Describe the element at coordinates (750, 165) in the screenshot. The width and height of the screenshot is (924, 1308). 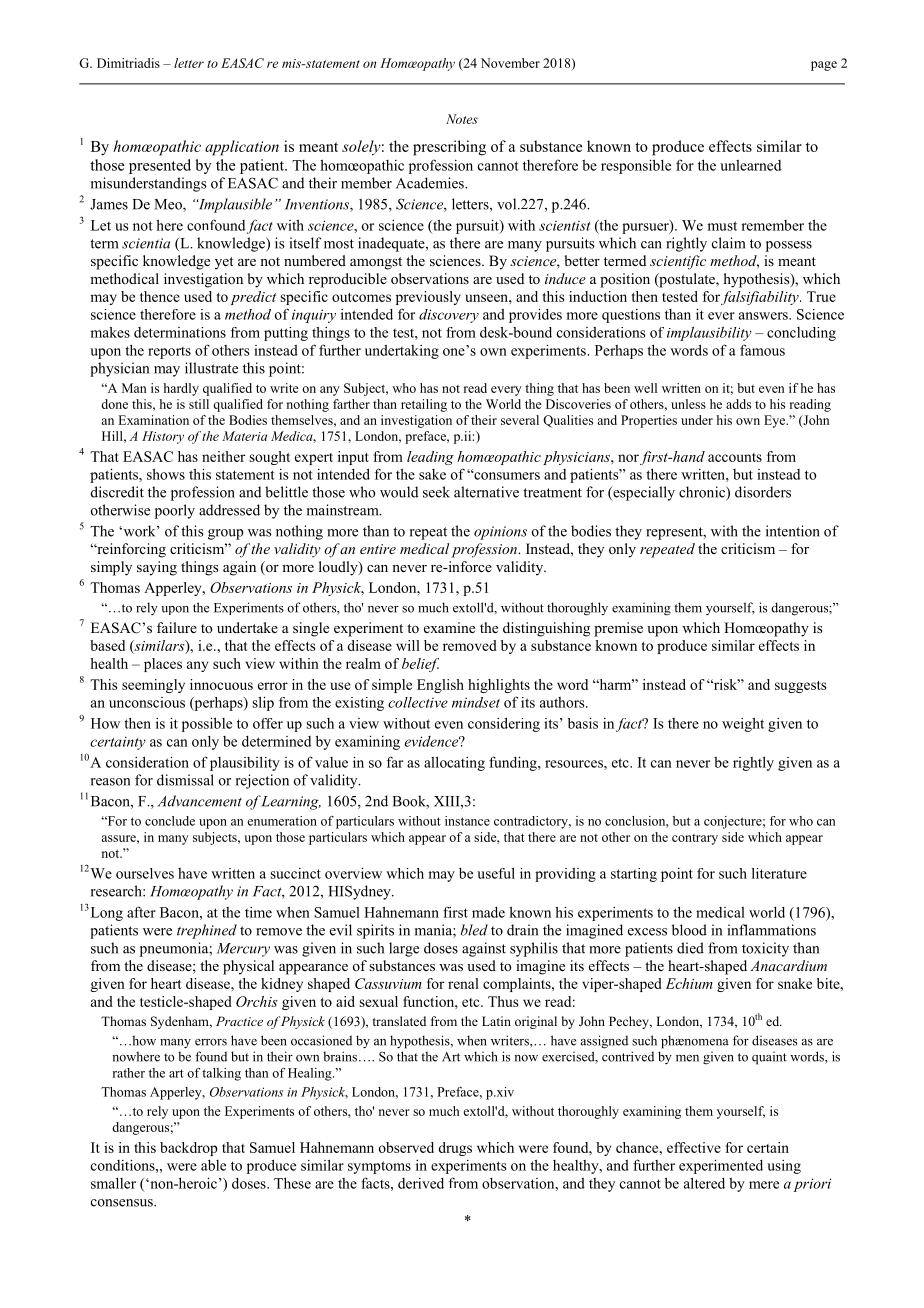
I see `unlearned` at that location.
